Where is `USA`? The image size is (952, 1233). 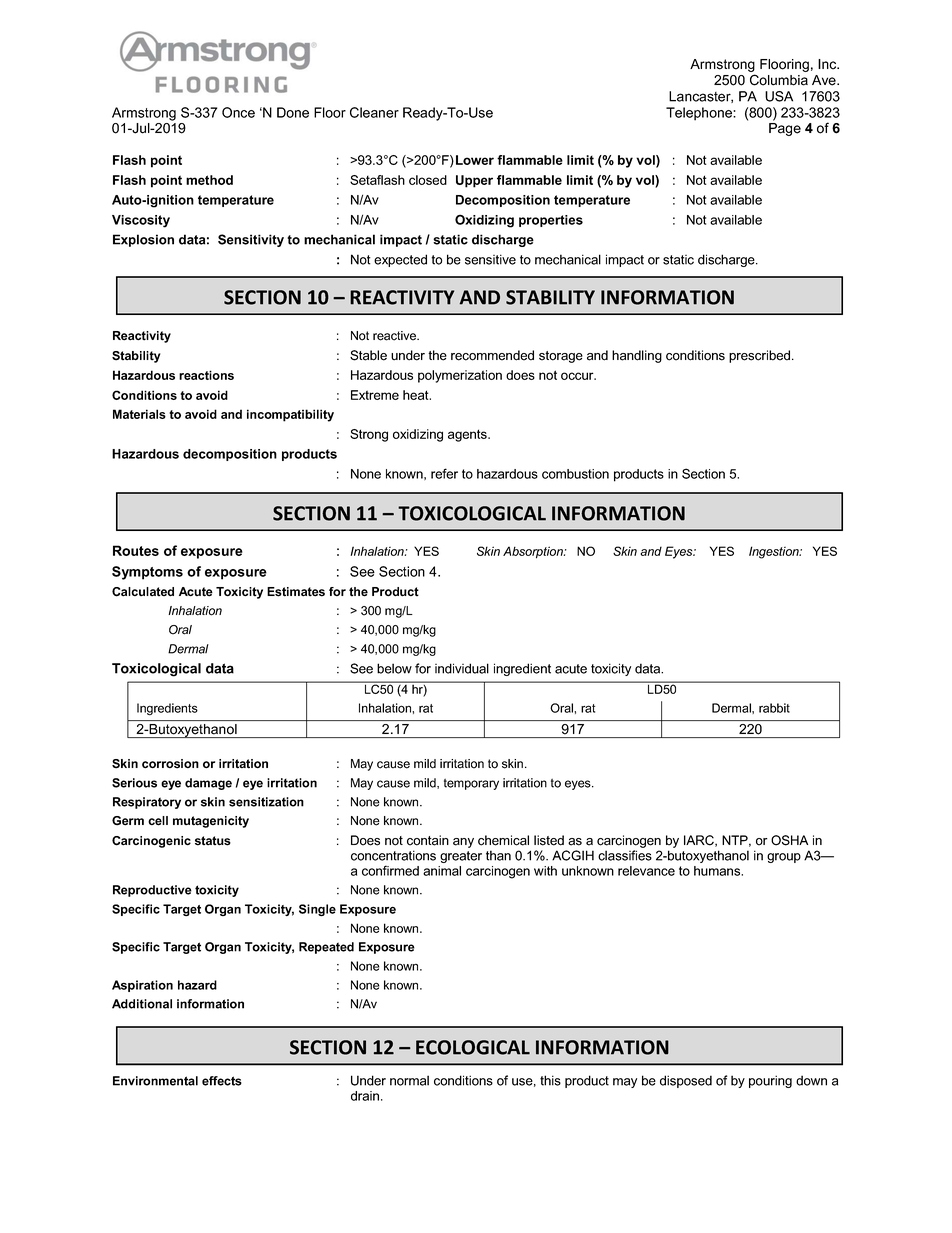 USA is located at coordinates (779, 96).
